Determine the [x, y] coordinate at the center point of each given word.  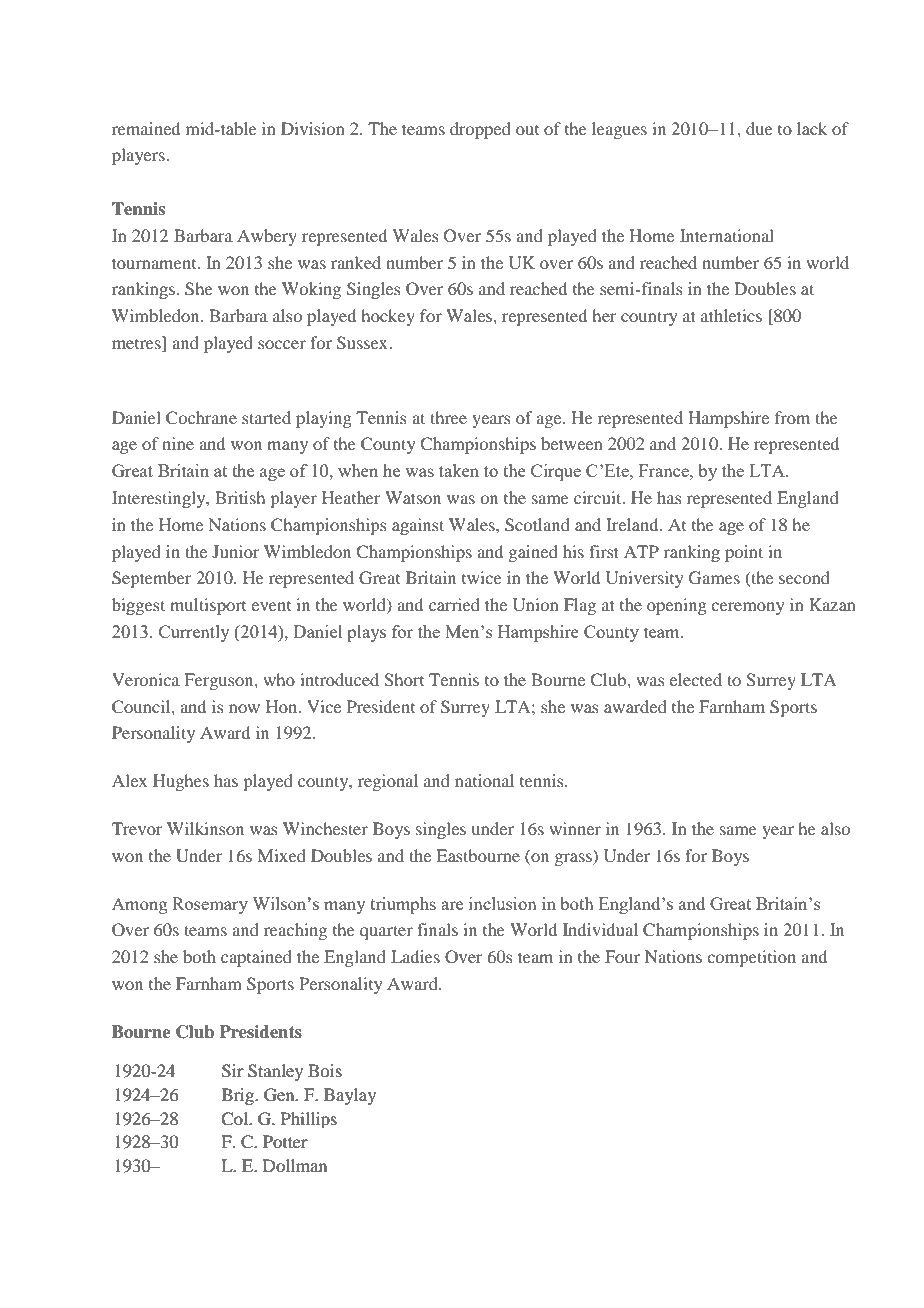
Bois [325, 1070]
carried [454, 604]
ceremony [747, 608]
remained [146, 128]
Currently [194, 633]
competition [751, 958]
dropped [480, 130]
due [759, 128]
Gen [280, 1095]
